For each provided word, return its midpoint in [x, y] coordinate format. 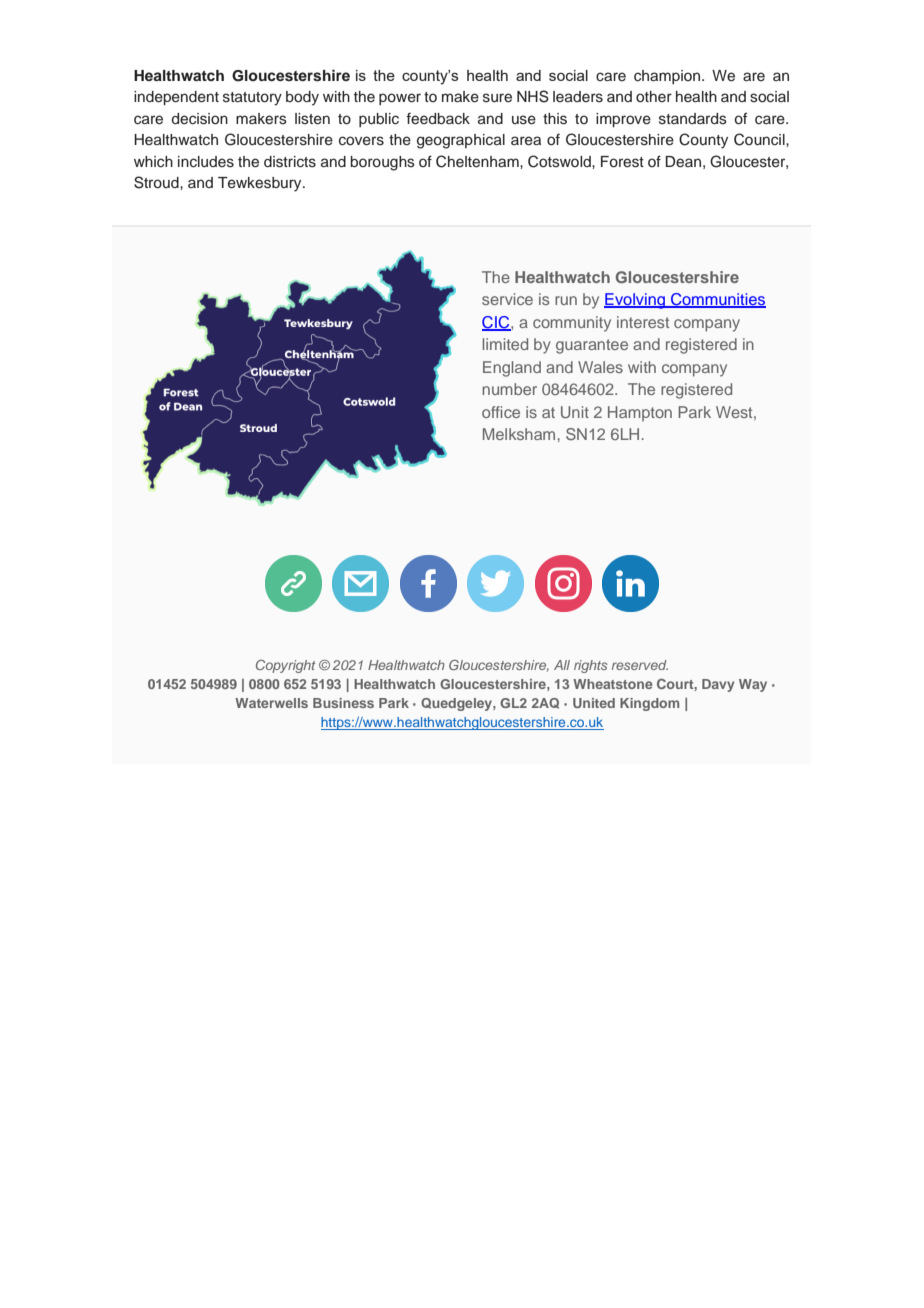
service [507, 299]
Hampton [640, 413]
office [501, 412]
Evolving [635, 301]
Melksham [519, 434]
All [562, 665]
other [654, 97]
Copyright [286, 666]
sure [497, 98]
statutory [252, 99]
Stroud [157, 182]
